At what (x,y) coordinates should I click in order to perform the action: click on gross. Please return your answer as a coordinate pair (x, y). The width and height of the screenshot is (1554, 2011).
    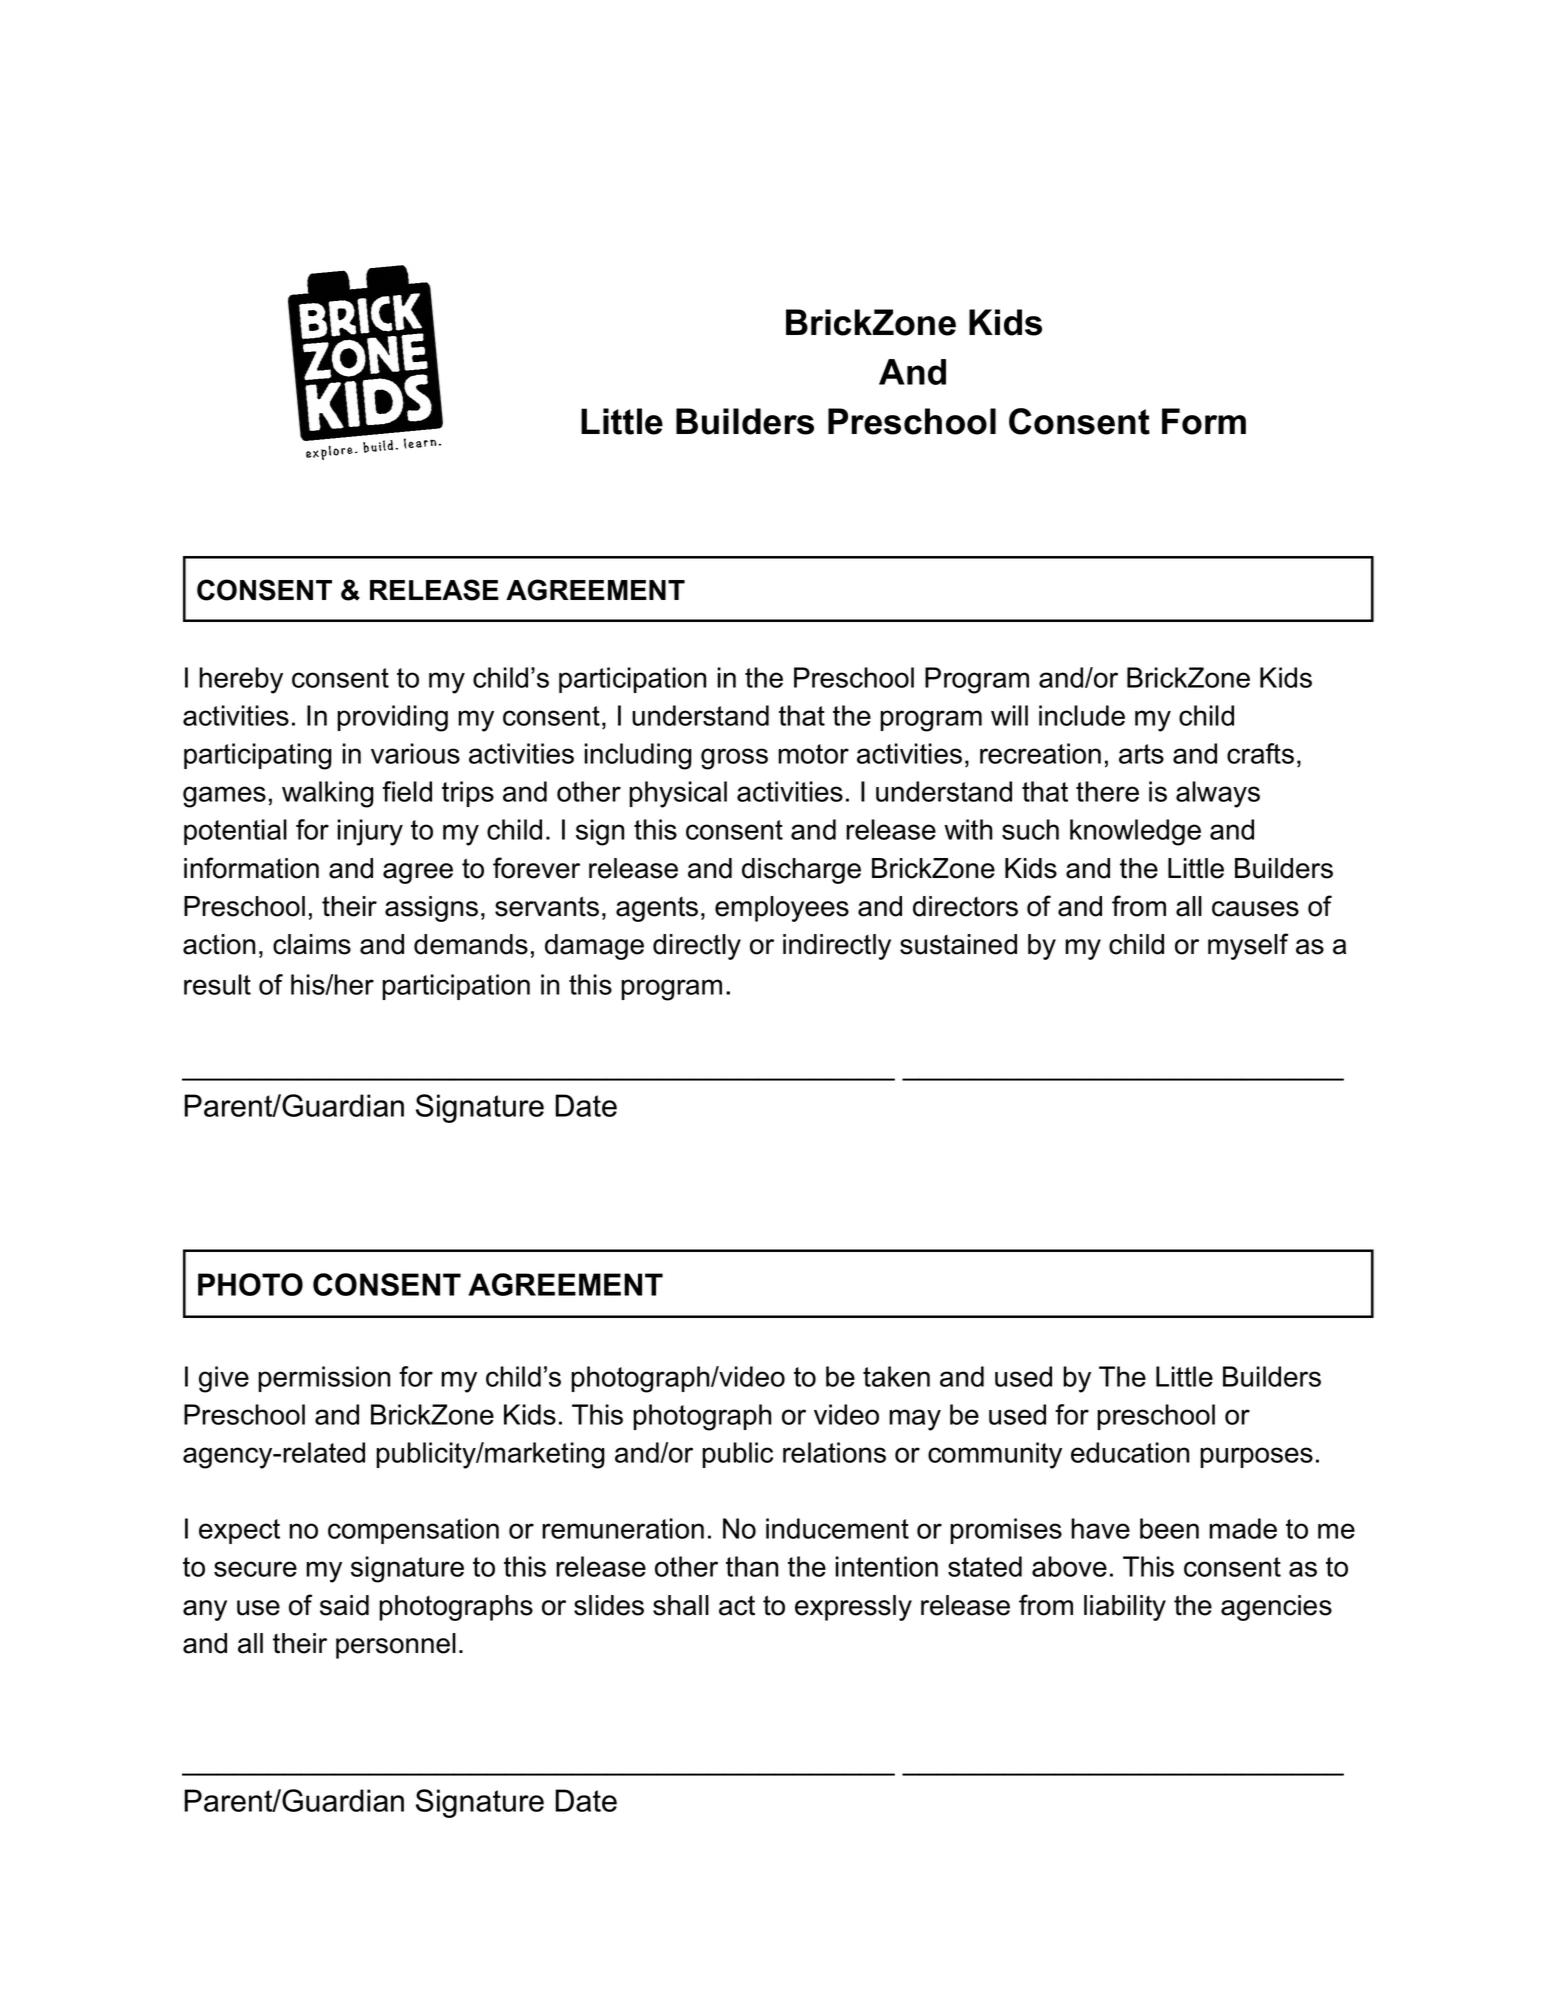
    Looking at the image, I should click on (734, 759).
